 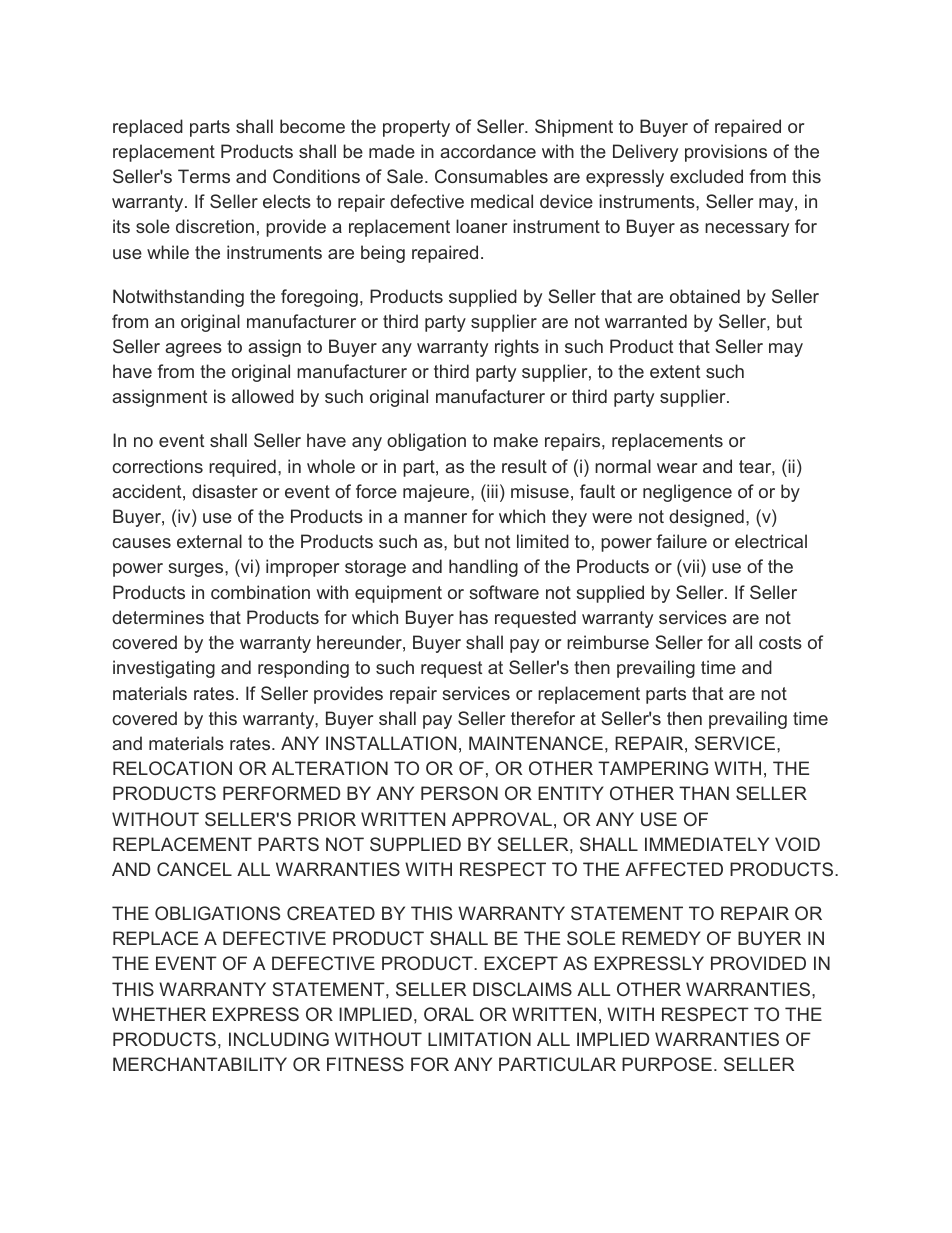 I want to click on TAMPERING, so click(x=653, y=768).
